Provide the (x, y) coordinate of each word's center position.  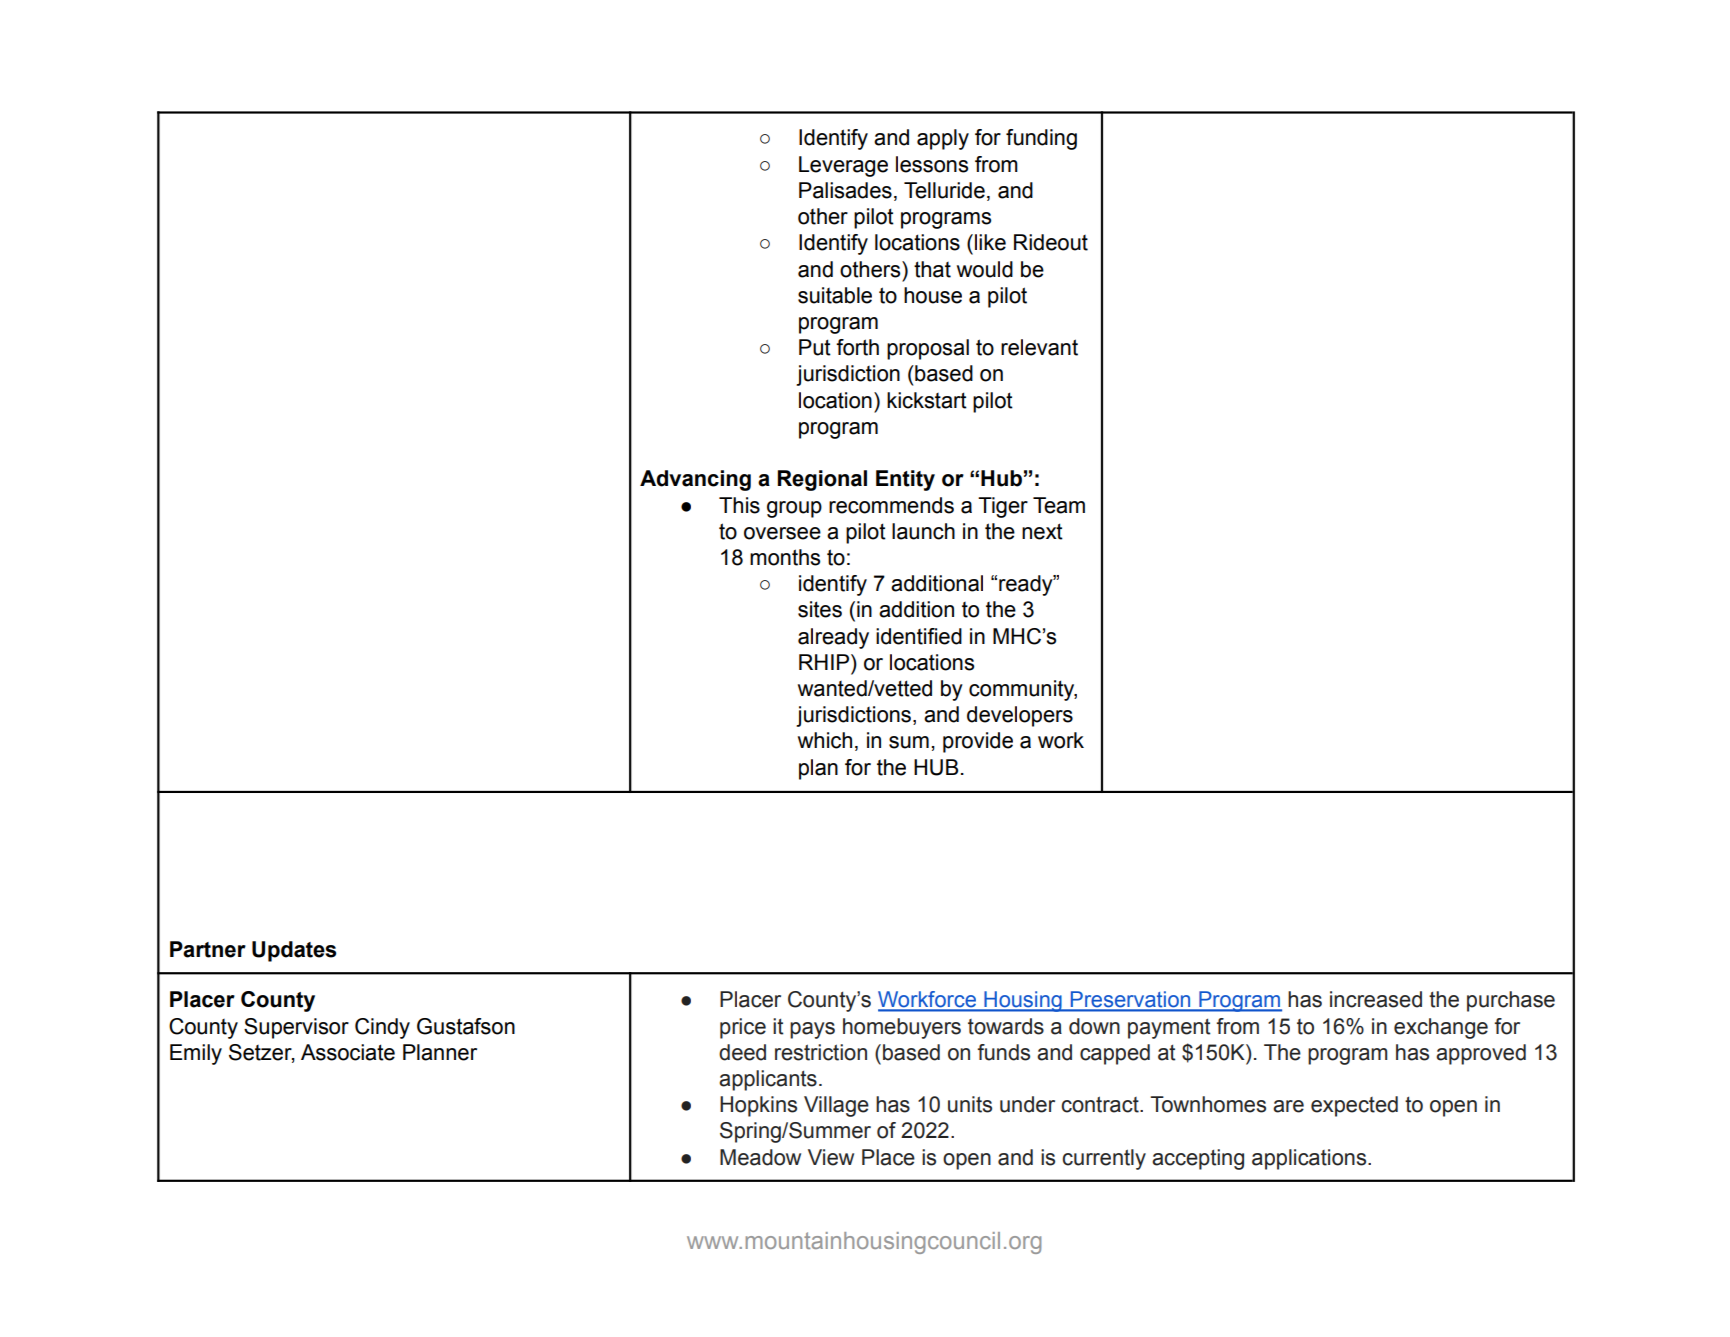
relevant (1039, 347)
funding (1041, 139)
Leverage (843, 166)
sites (820, 609)
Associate (348, 1052)
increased (1376, 999)
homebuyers (902, 1028)
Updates (294, 951)
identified (919, 636)
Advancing (695, 480)
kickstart (927, 400)
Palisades (845, 190)
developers (1020, 716)
